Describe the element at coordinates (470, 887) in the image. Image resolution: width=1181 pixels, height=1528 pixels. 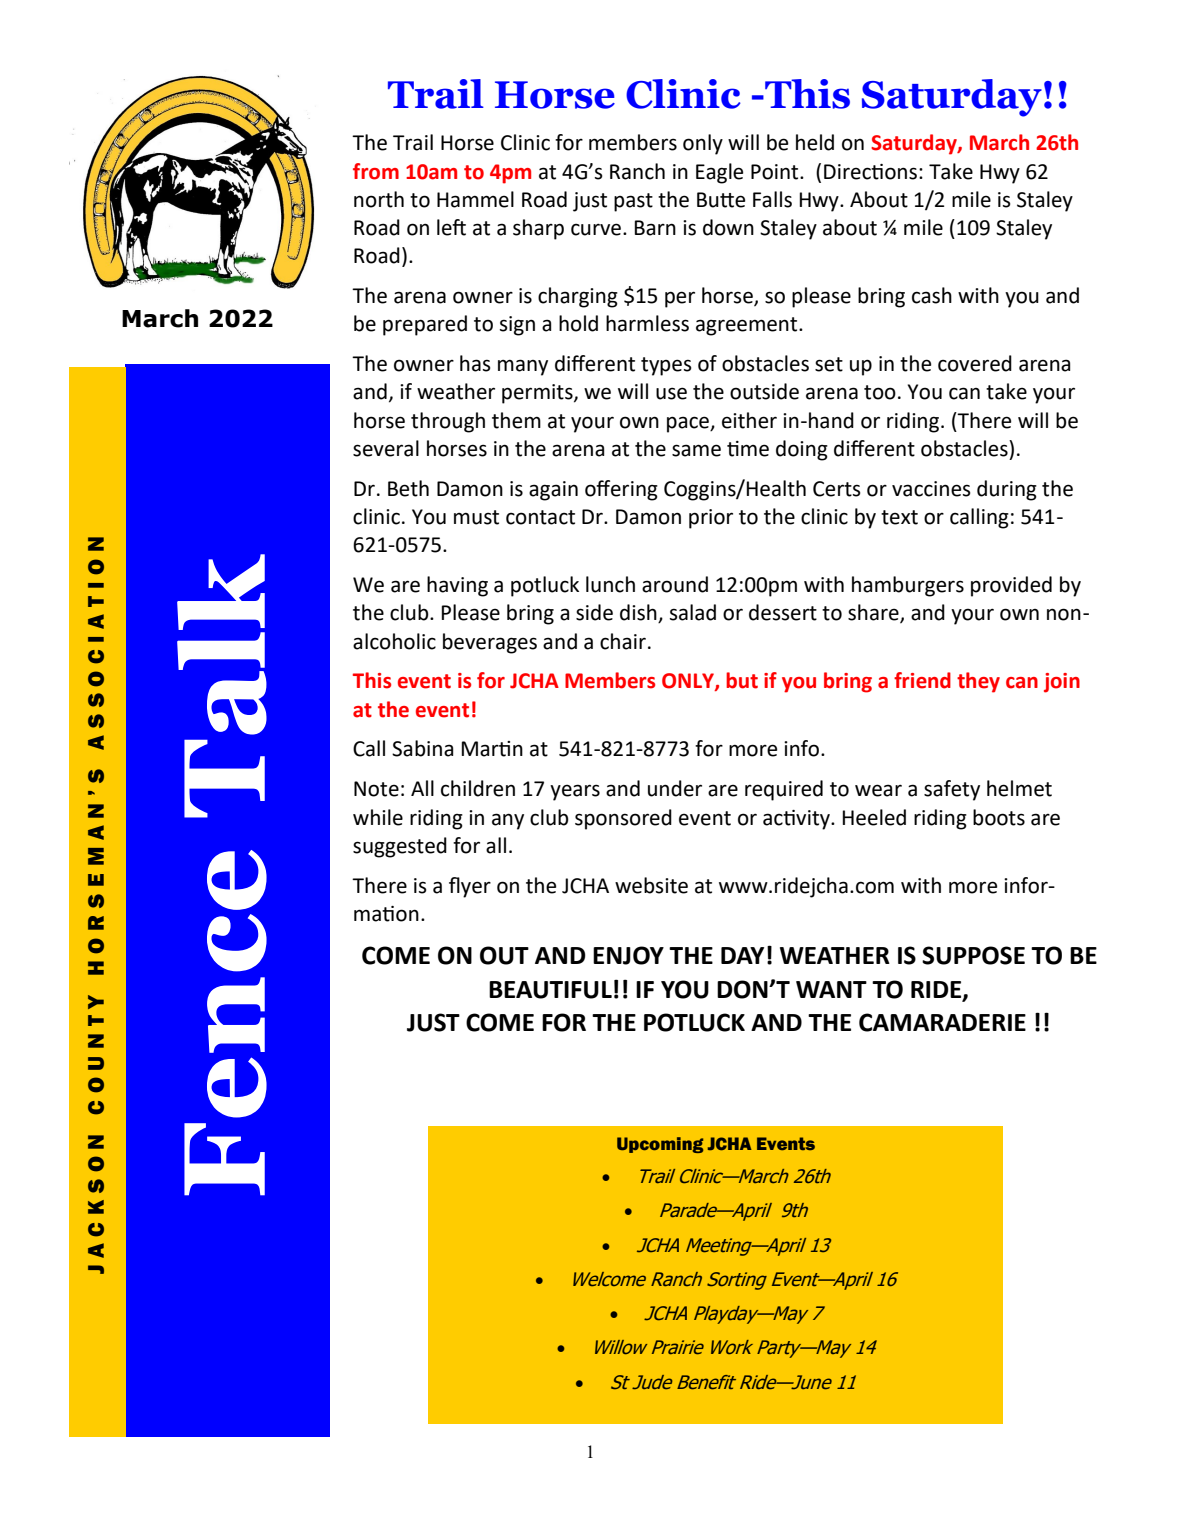
I see `flyer` at that location.
